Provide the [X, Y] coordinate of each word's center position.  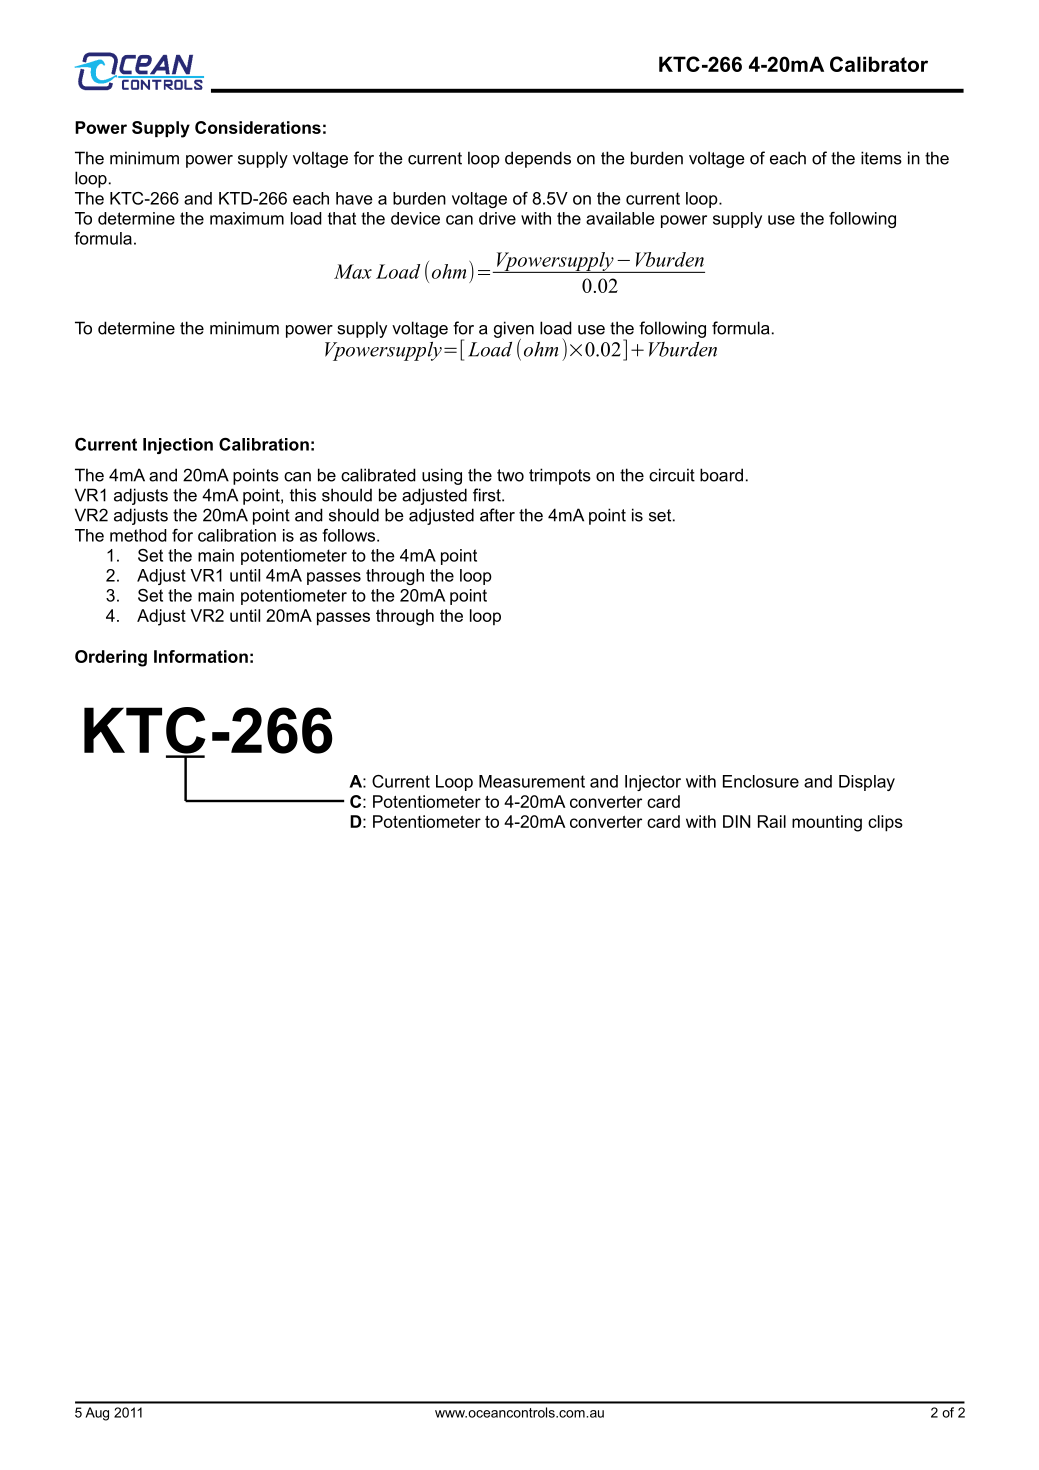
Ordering [111, 658]
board [721, 475]
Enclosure [761, 781]
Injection [178, 446]
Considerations [258, 127]
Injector [653, 783]
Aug [97, 1414]
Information [201, 656]
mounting [827, 823]
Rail [772, 821]
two [510, 475]
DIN [736, 821]
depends [538, 159]
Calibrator [879, 64]
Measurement [532, 781]
